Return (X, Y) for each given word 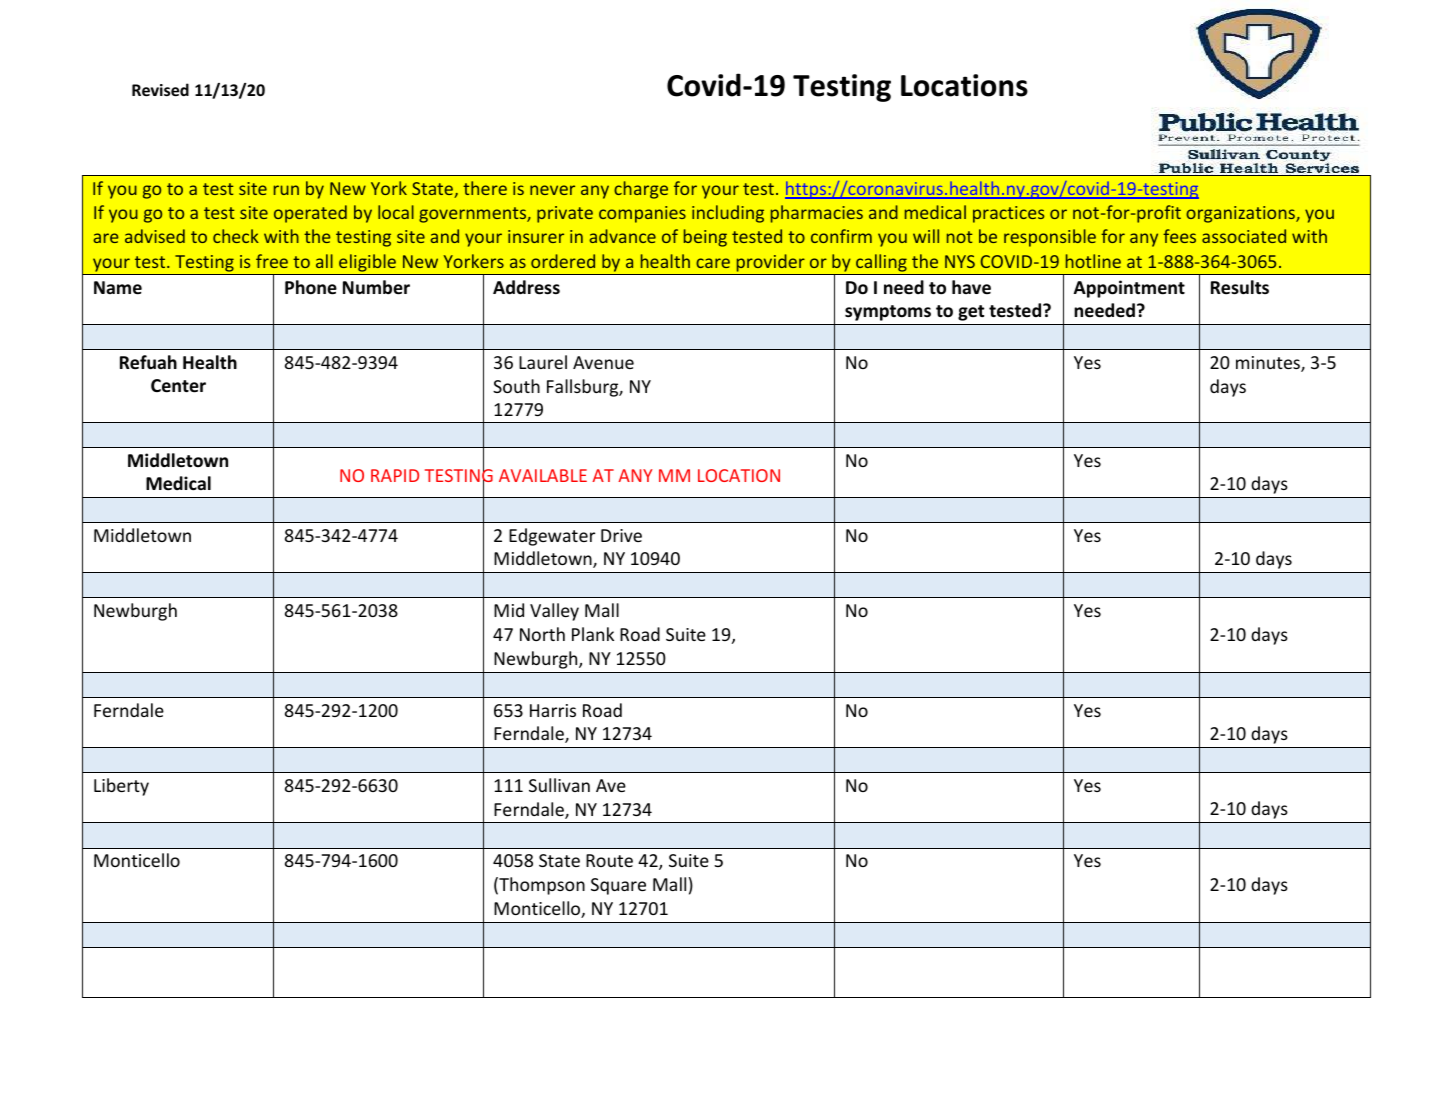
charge (641, 190)
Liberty (121, 787)
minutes (1269, 364)
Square (618, 886)
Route (609, 860)
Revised (160, 89)
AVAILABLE (543, 475)
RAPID (395, 475)
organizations (1241, 214)
